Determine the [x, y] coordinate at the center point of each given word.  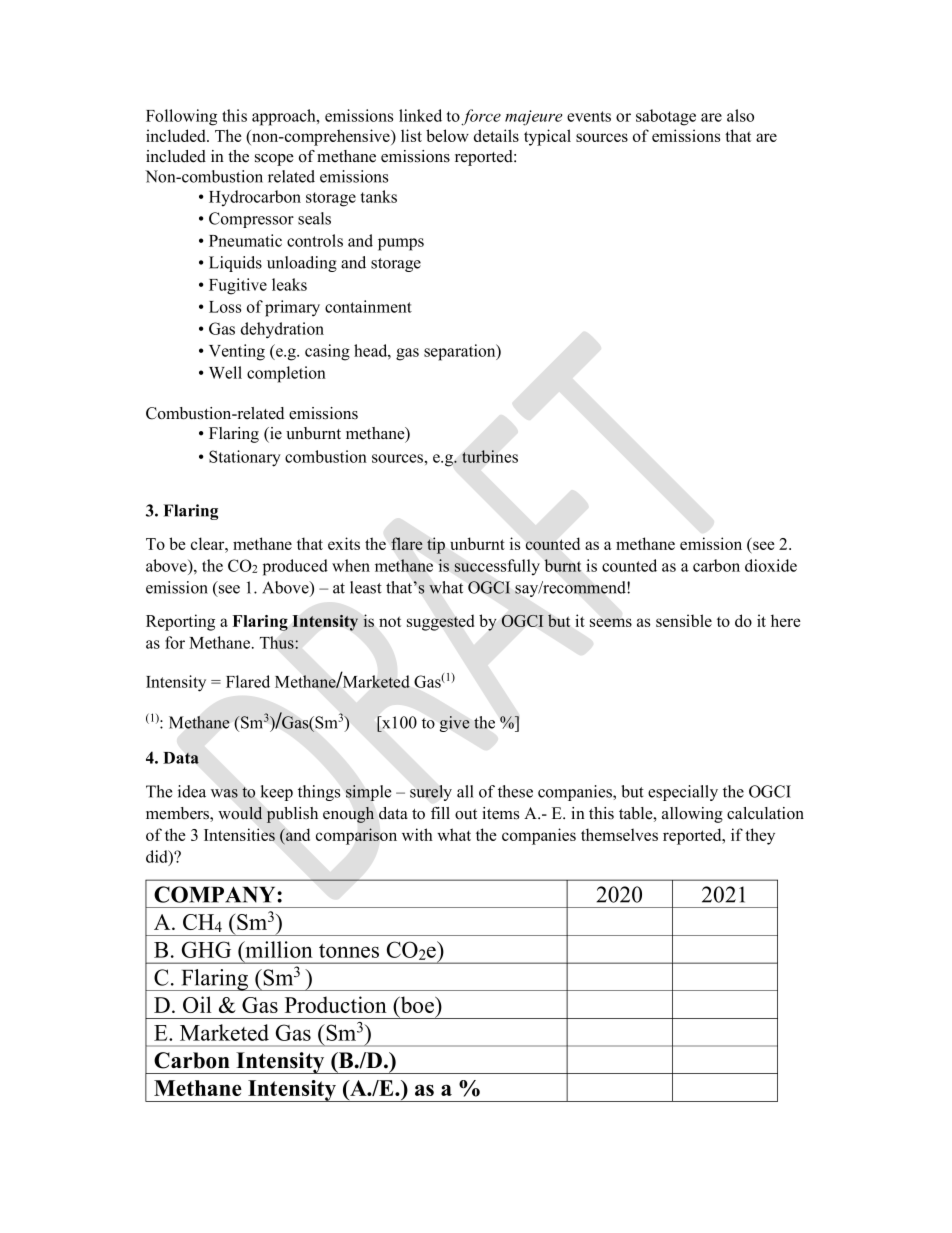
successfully [497, 567]
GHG [206, 949]
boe [417, 1004]
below [447, 135]
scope [274, 160]
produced [295, 567]
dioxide [771, 565]
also [740, 115]
